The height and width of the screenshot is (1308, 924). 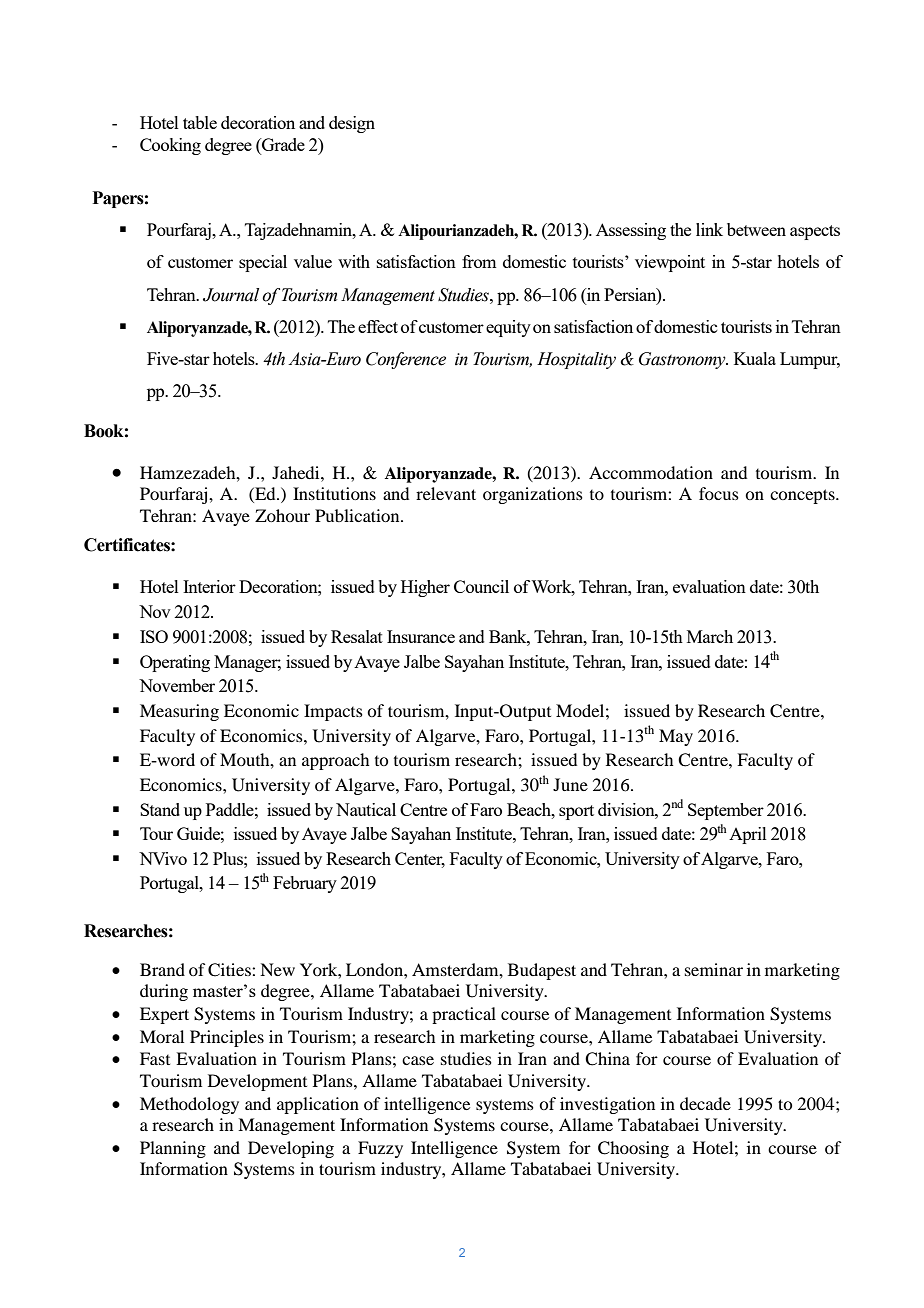 What do you see at coordinates (719, 493) in the screenshot?
I see `focus` at bounding box center [719, 493].
